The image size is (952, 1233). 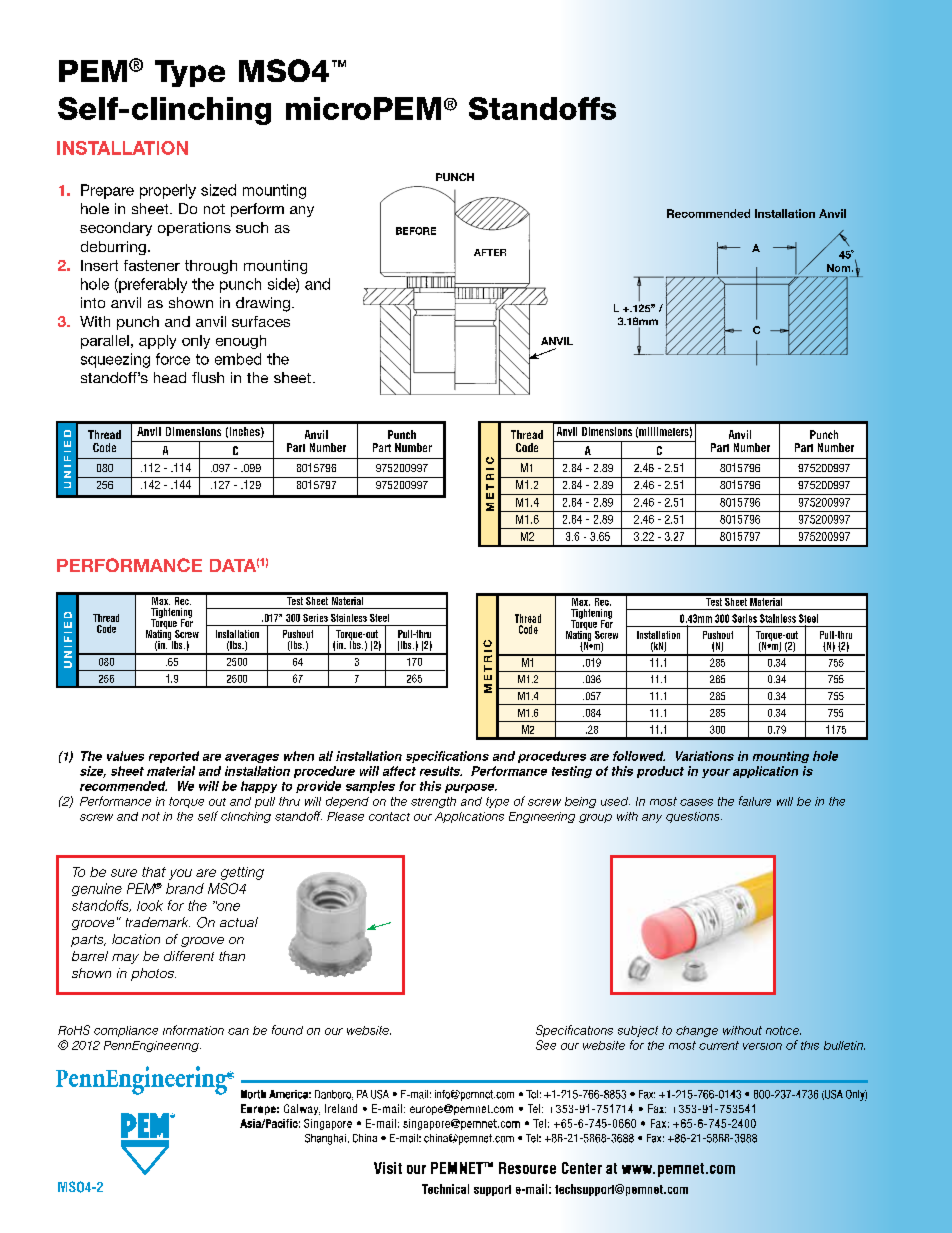 What do you see at coordinates (441, 771) in the document?
I see `results` at bounding box center [441, 771].
